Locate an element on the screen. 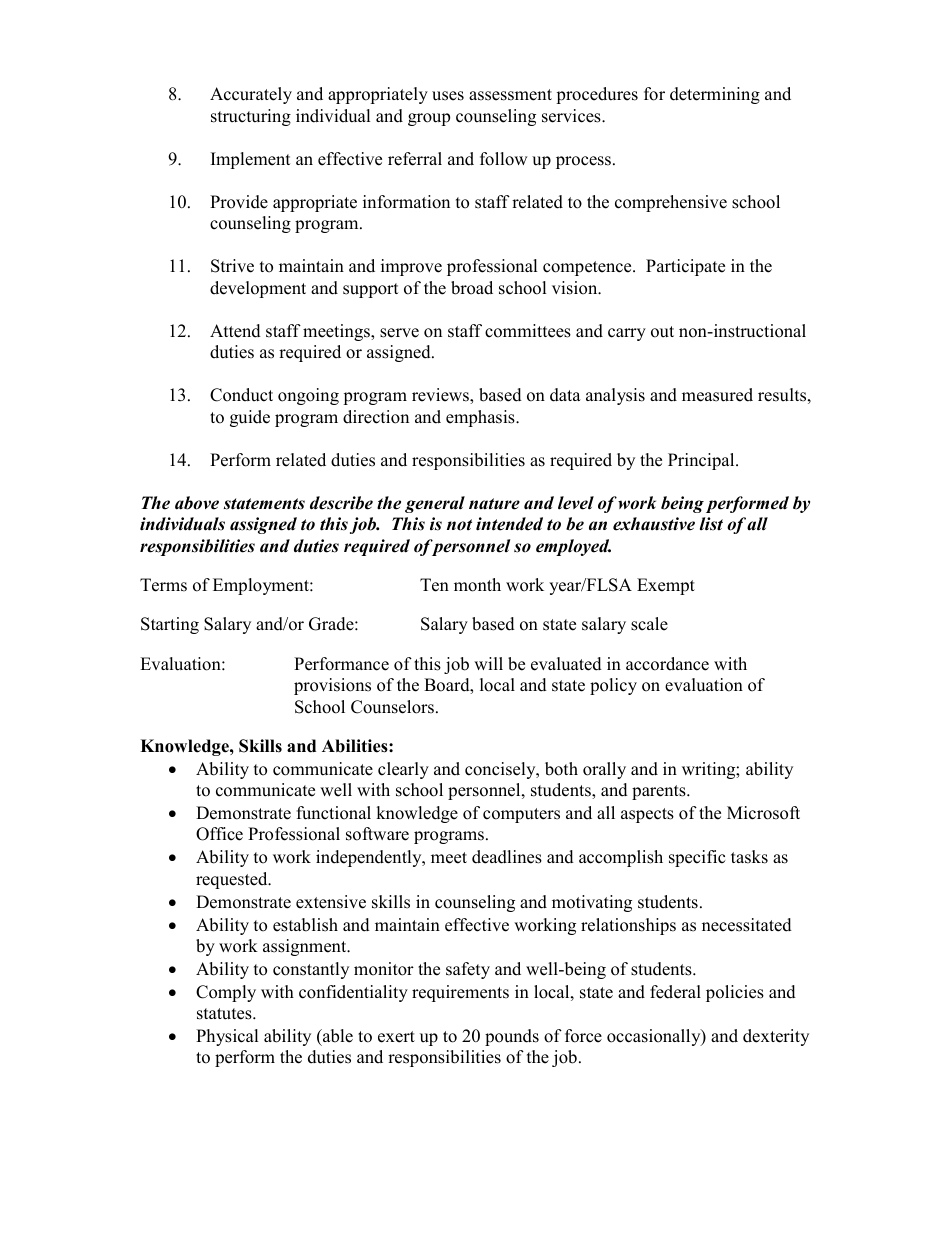  measured is located at coordinates (717, 395).
